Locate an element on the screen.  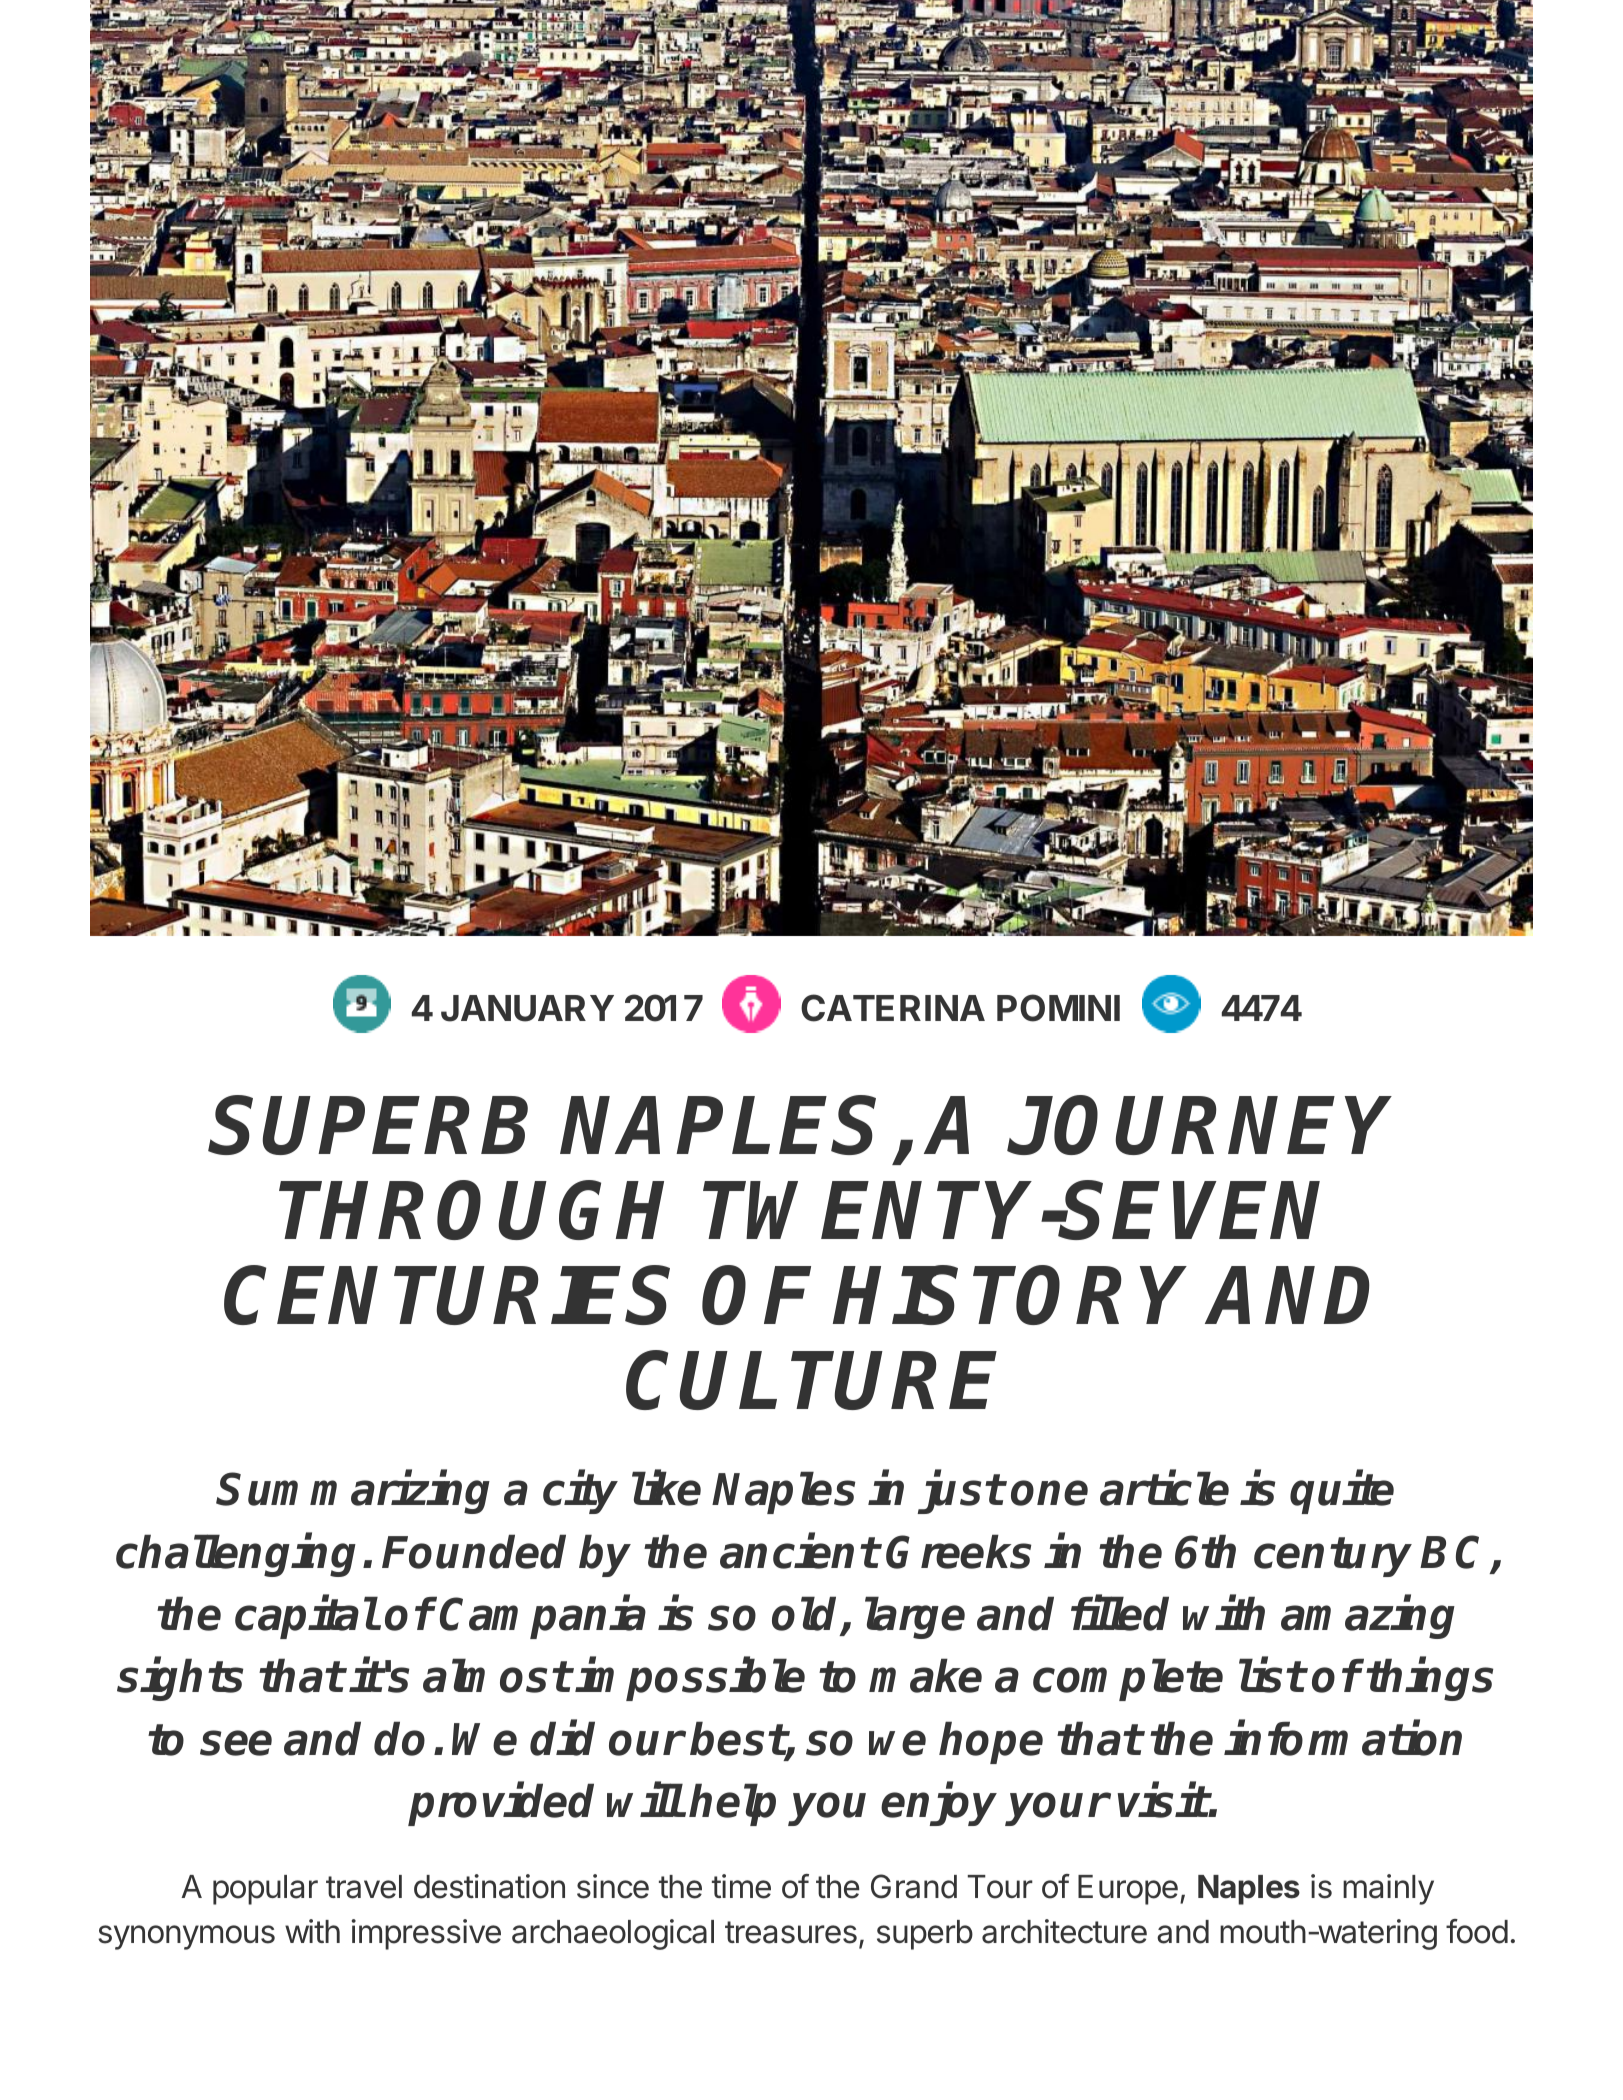
hope is located at coordinates (991, 1742).
